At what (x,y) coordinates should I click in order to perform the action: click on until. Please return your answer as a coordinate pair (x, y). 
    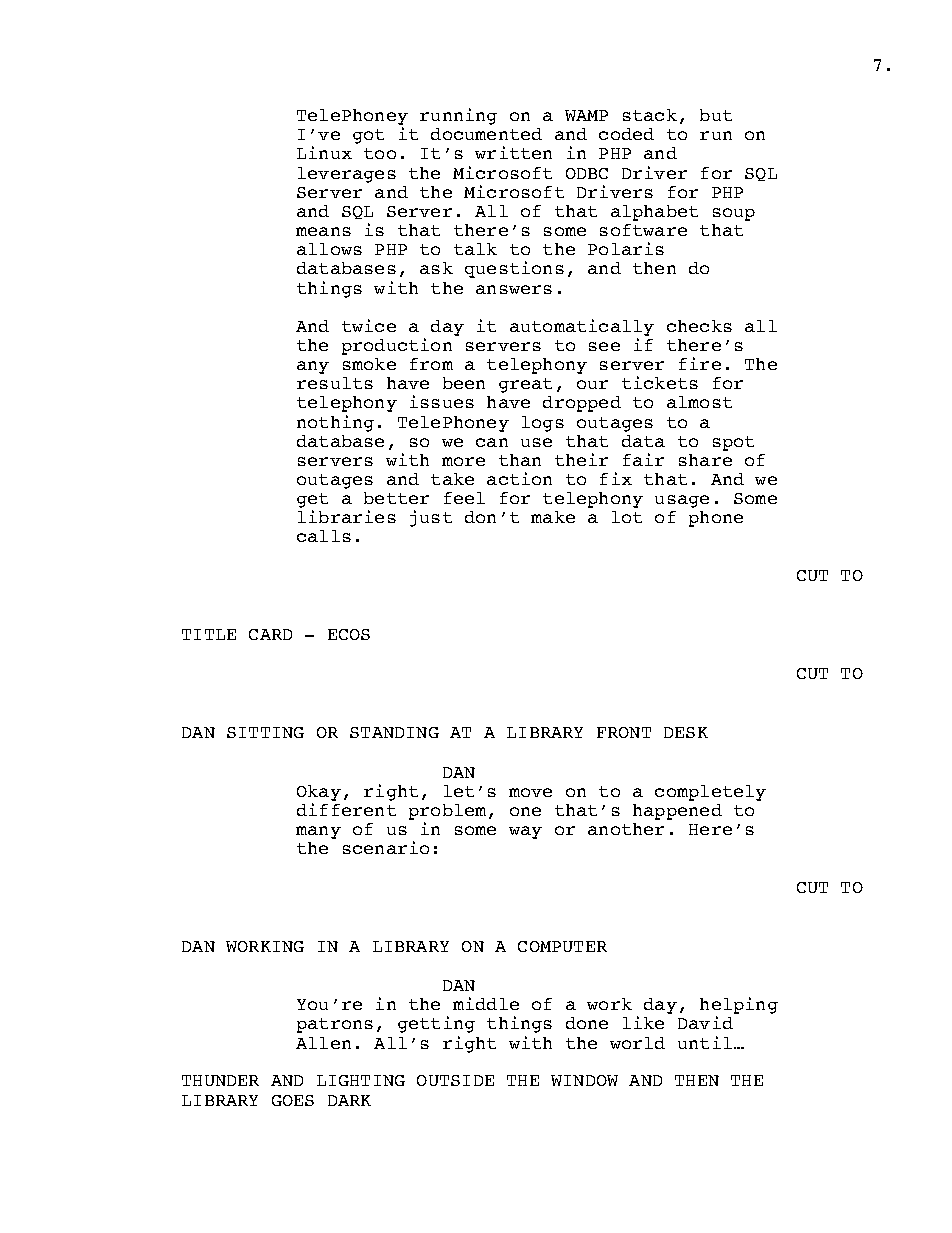
    Looking at the image, I should click on (705, 1042).
